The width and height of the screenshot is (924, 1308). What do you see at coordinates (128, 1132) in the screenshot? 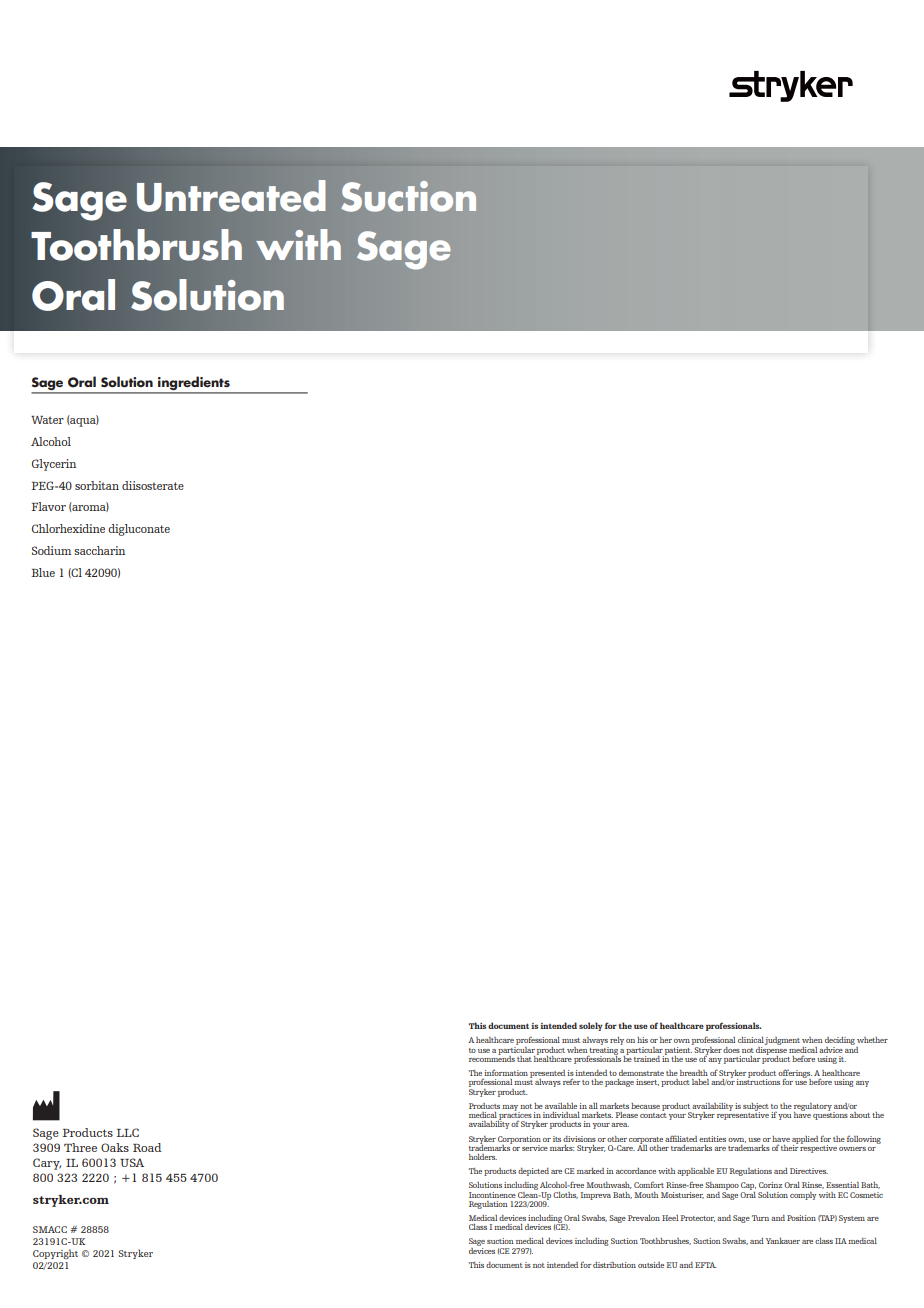
I see `LLC` at bounding box center [128, 1132].
